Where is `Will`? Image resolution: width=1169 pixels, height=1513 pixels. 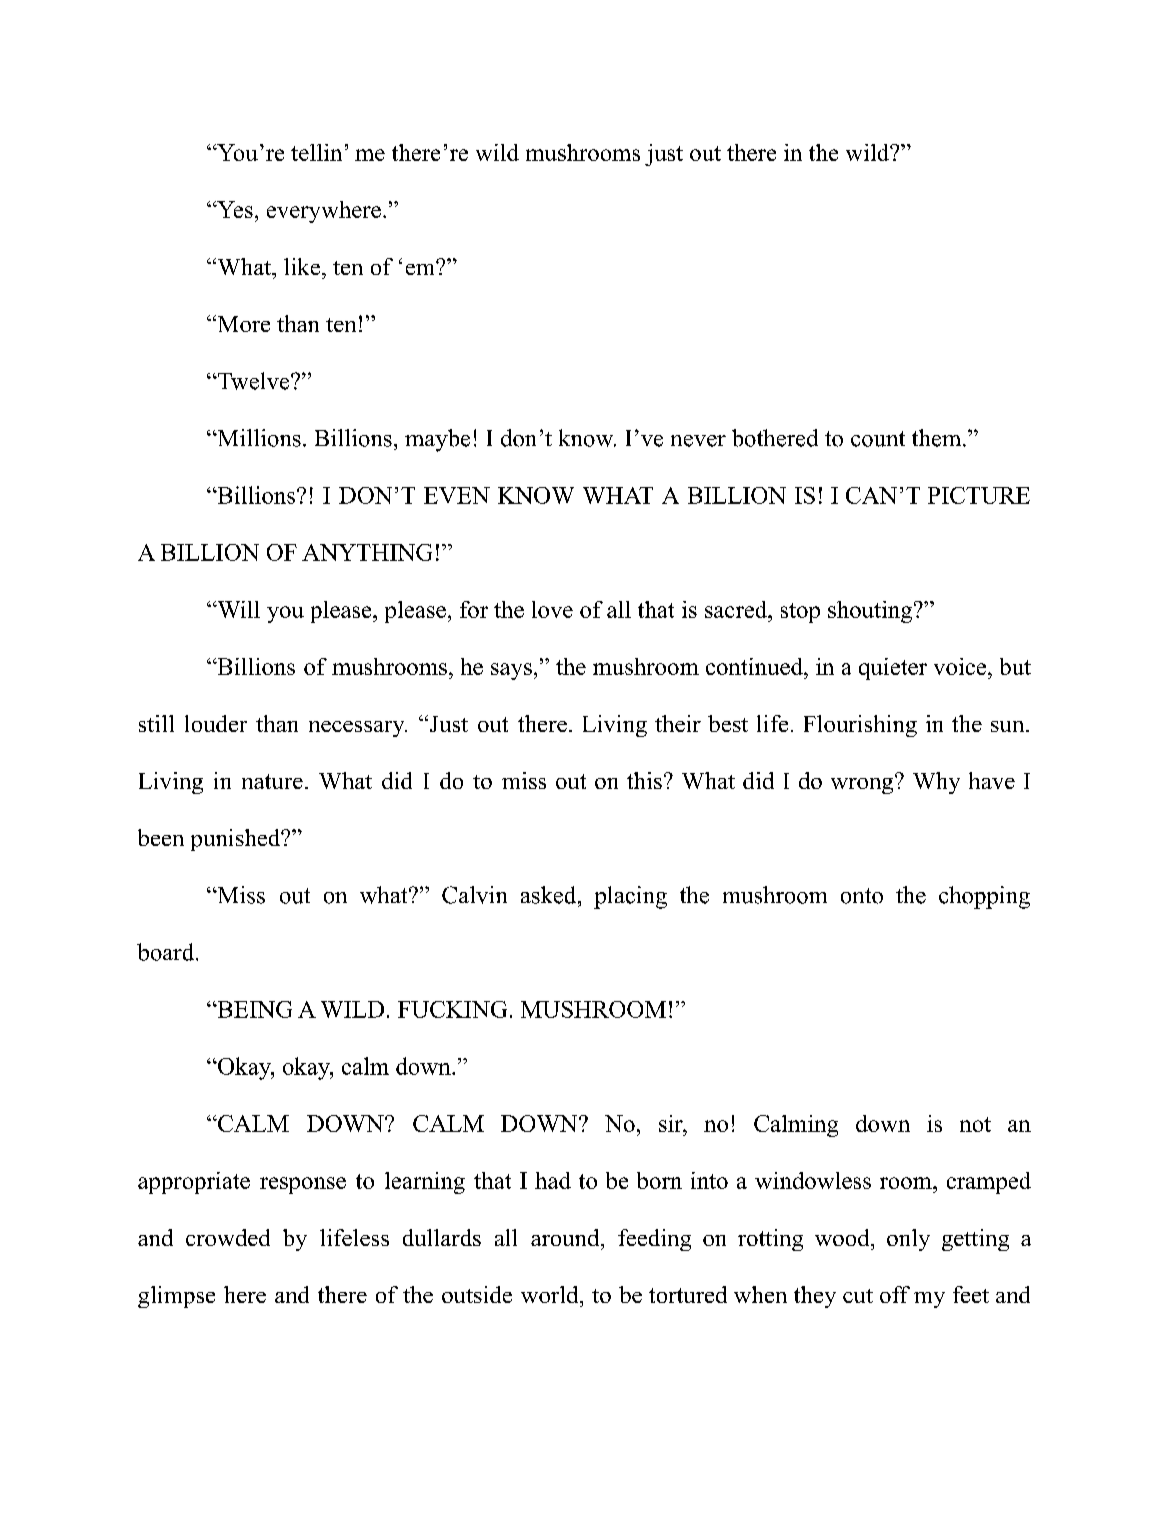 Will is located at coordinates (237, 609).
